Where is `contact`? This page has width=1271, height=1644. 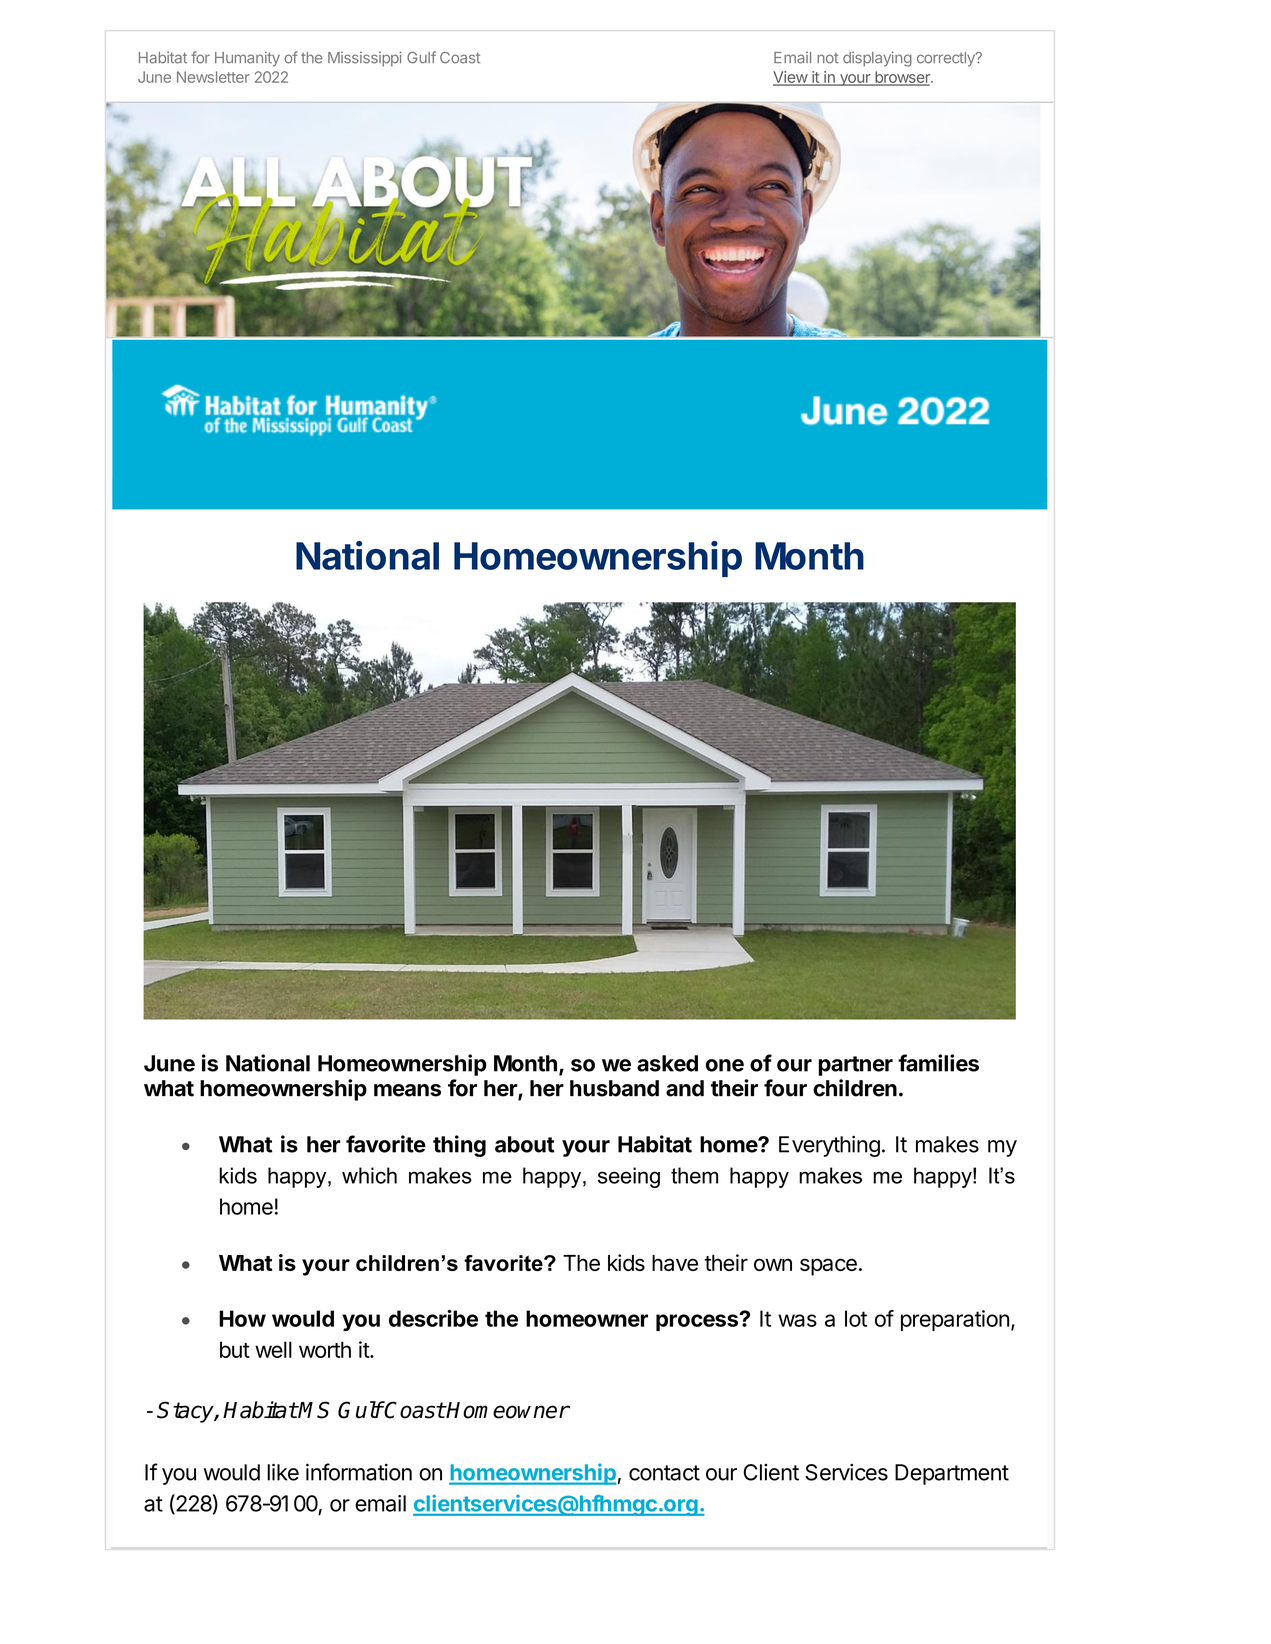
contact is located at coordinates (664, 1473).
